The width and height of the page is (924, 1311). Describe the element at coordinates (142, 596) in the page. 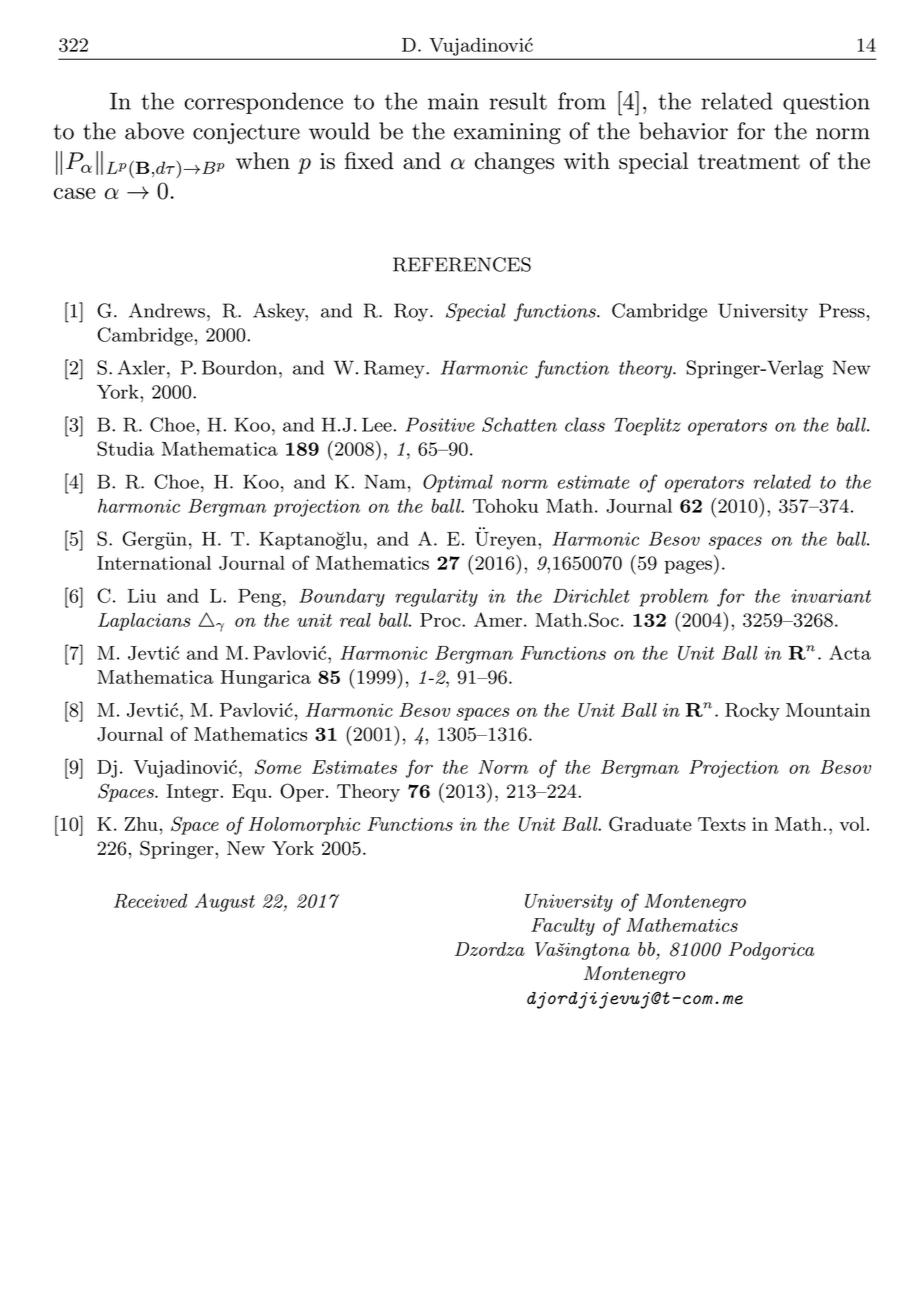

I see `Liu` at that location.
